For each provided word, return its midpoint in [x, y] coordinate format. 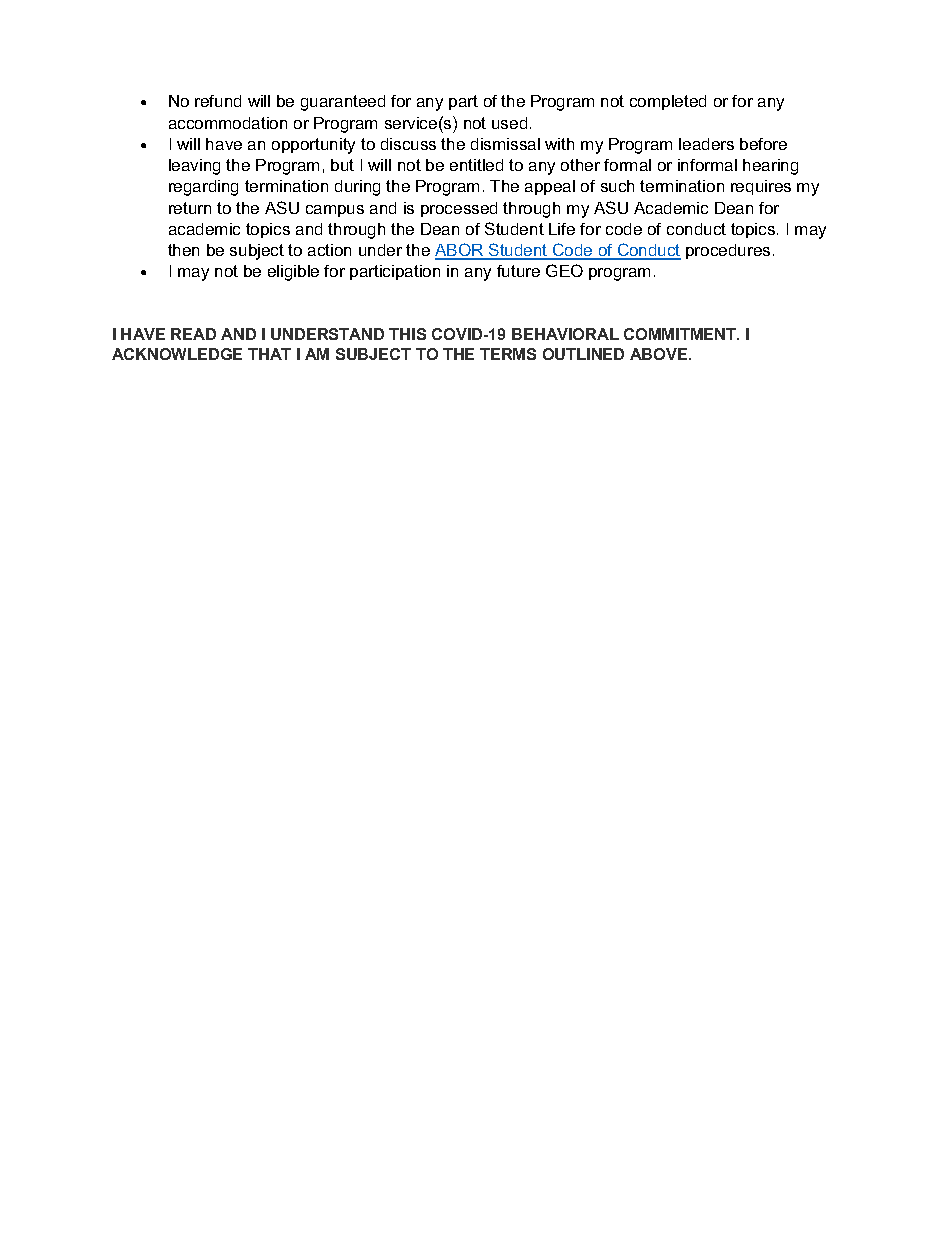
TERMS [508, 354]
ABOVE [660, 354]
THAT [269, 354]
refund [218, 101]
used [509, 123]
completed [668, 102]
